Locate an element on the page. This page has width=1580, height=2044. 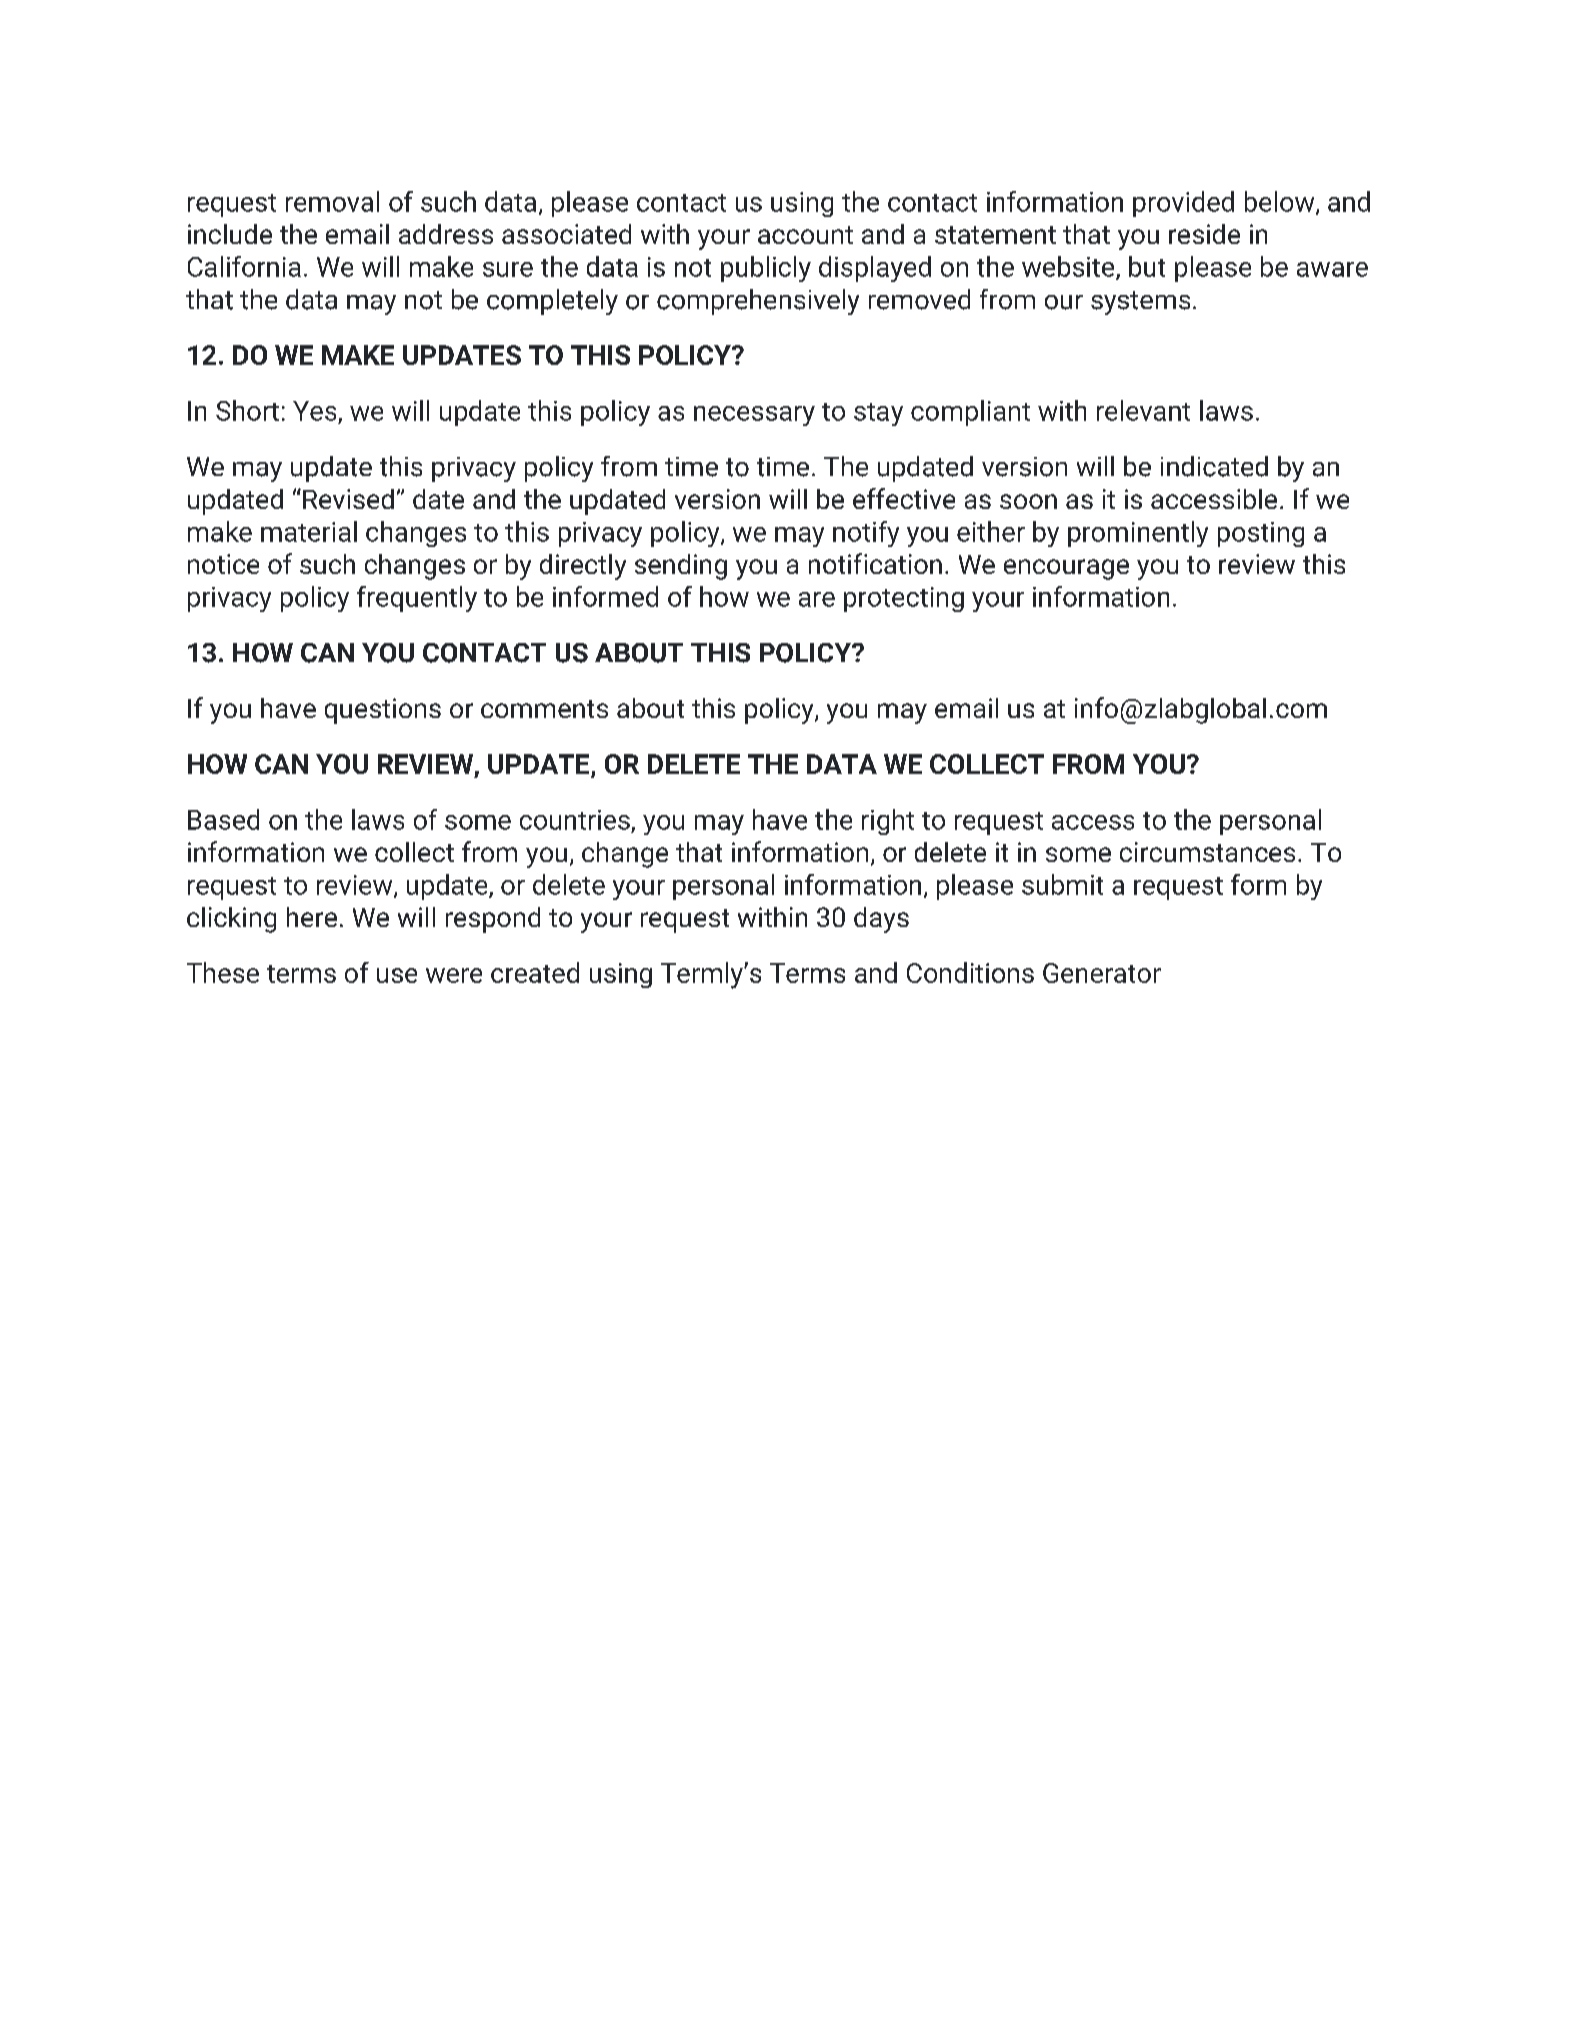
right is located at coordinates (888, 822).
